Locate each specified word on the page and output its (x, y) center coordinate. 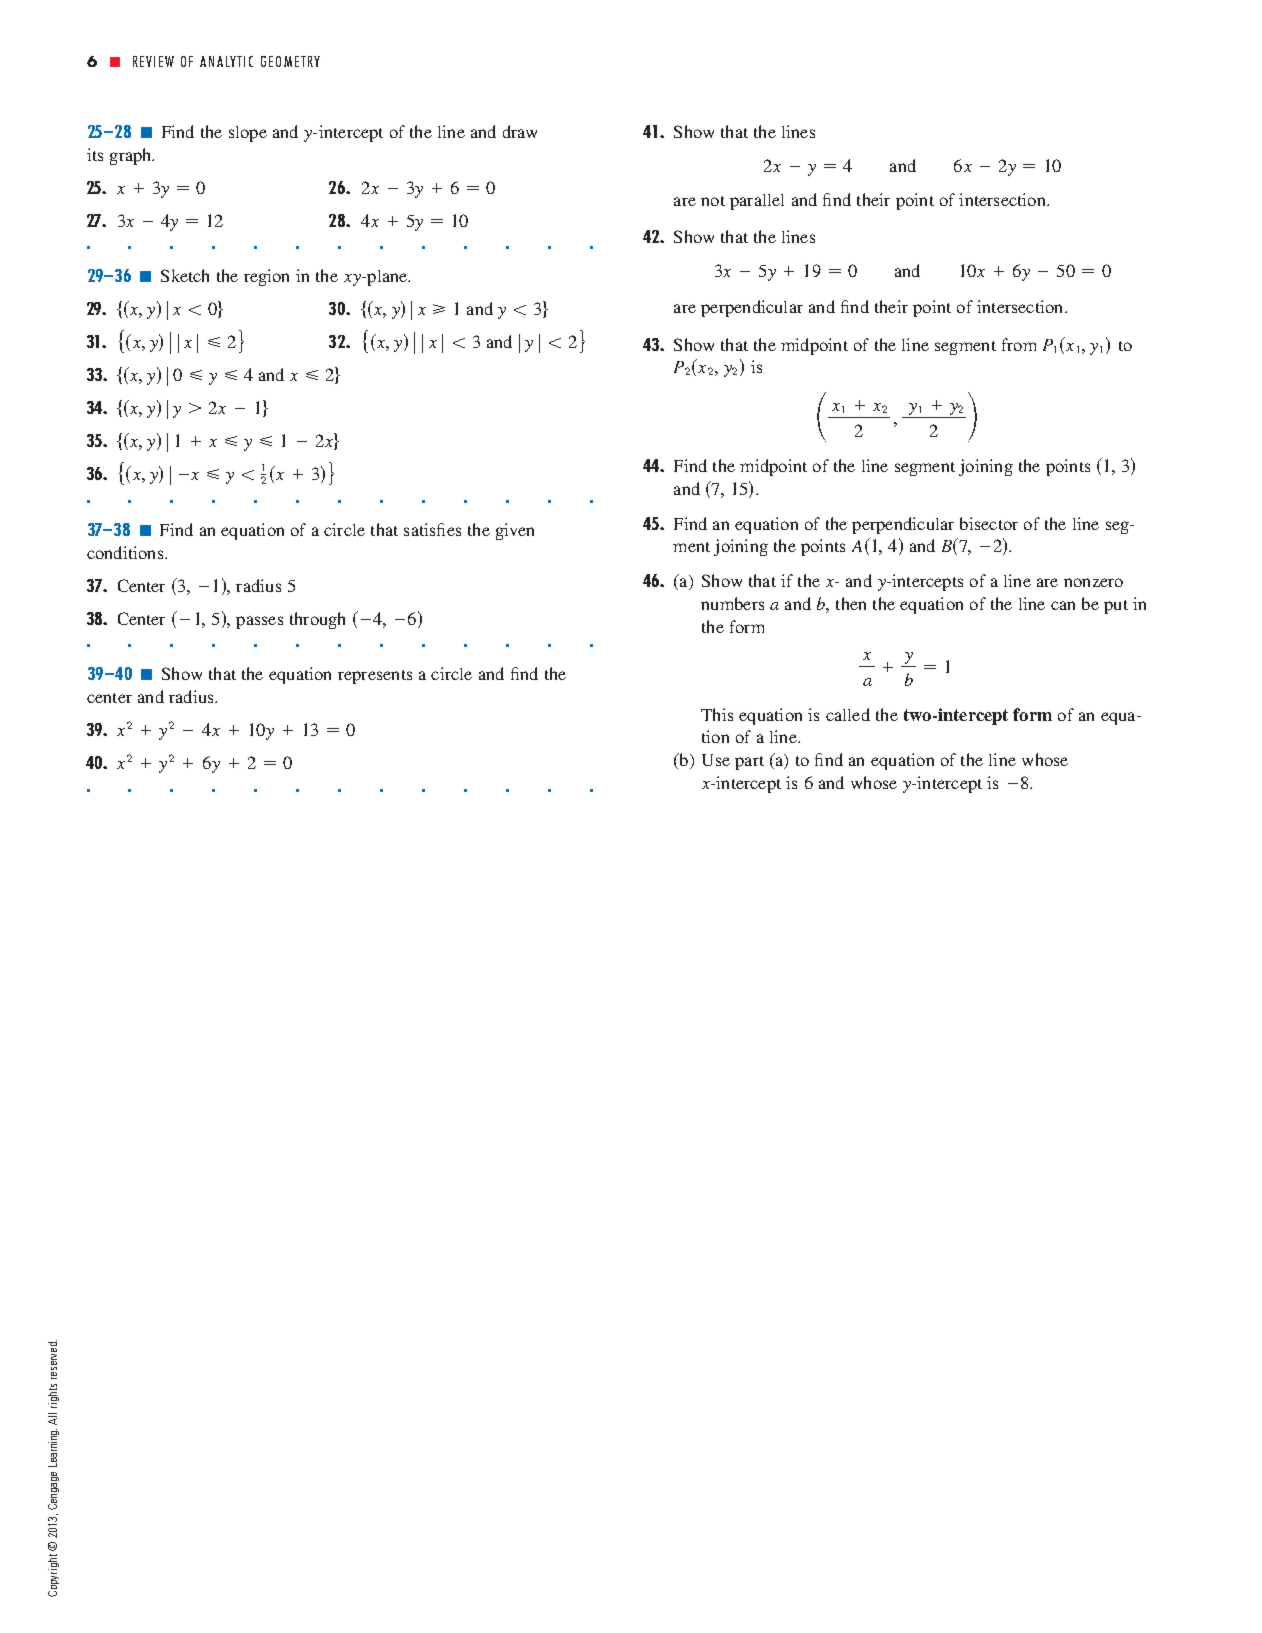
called (848, 714)
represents (375, 677)
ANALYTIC (226, 61)
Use (716, 760)
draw (520, 131)
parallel (757, 202)
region (266, 277)
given (515, 531)
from (1019, 344)
